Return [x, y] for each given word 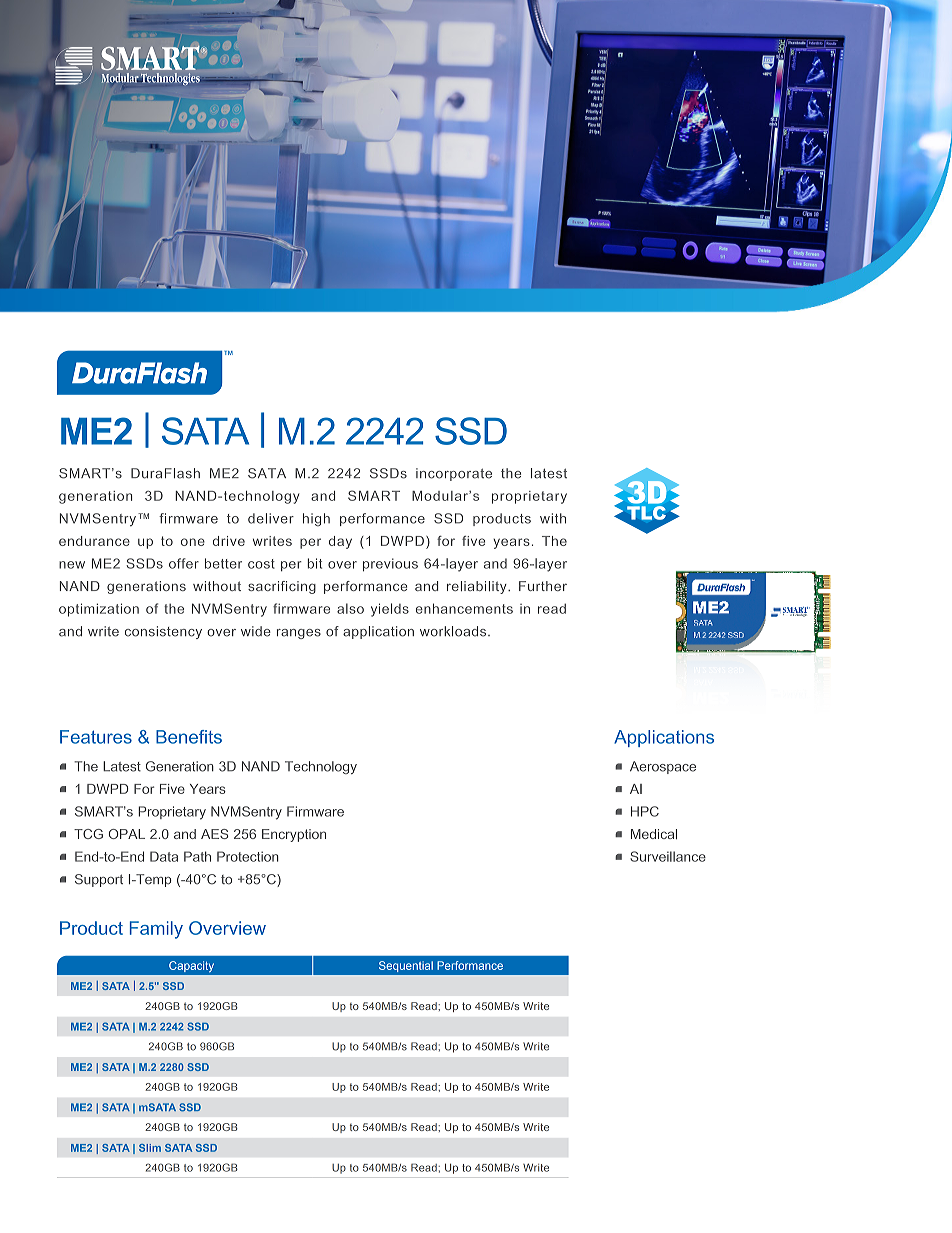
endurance [94, 541]
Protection [248, 856]
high [316, 519]
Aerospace [663, 767]
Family [156, 930]
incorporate [454, 474]
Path [197, 856]
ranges [299, 634]
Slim [150, 1148]
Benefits [189, 737]
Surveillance [668, 856]
